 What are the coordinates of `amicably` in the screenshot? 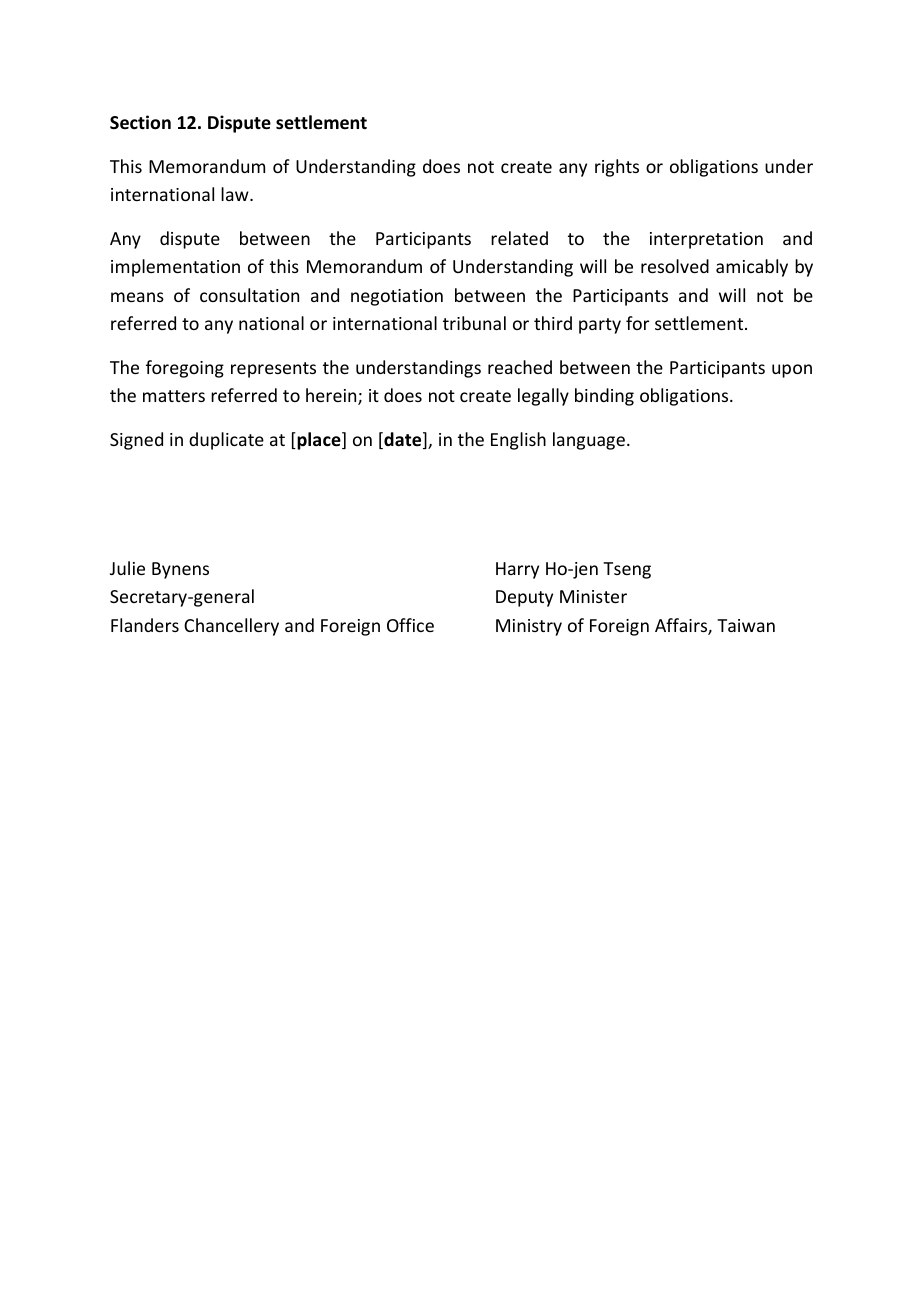 It's located at (752, 268).
